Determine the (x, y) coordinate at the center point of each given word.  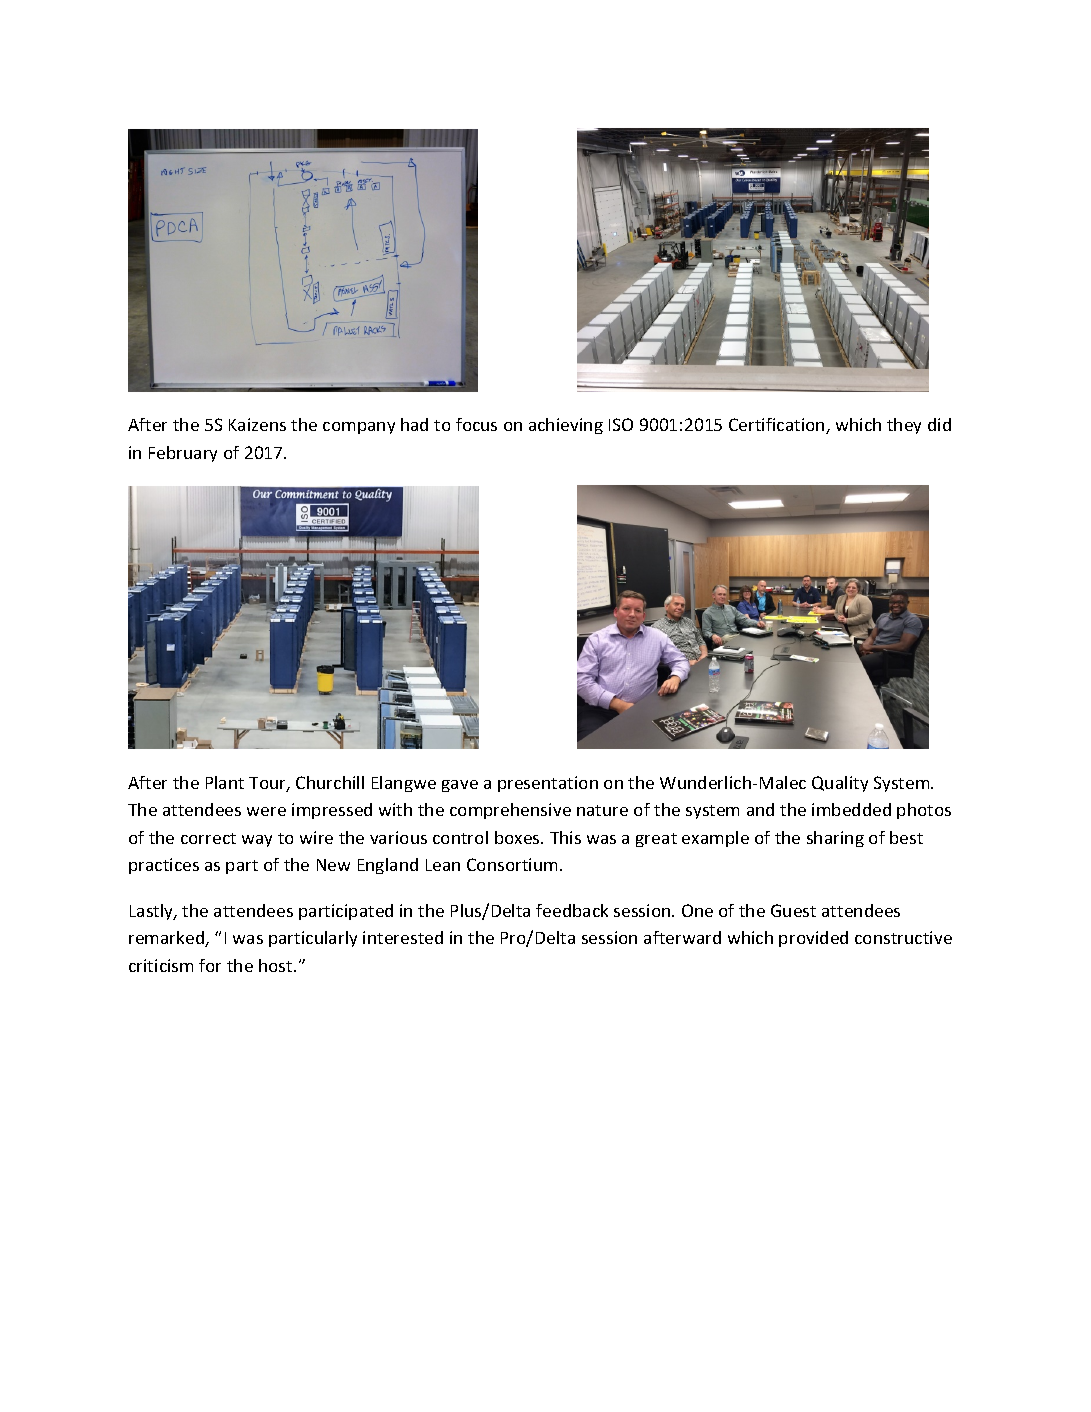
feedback (572, 910)
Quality (840, 784)
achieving (566, 426)
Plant (225, 782)
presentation (548, 784)
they (904, 426)
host (277, 965)
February (183, 454)
